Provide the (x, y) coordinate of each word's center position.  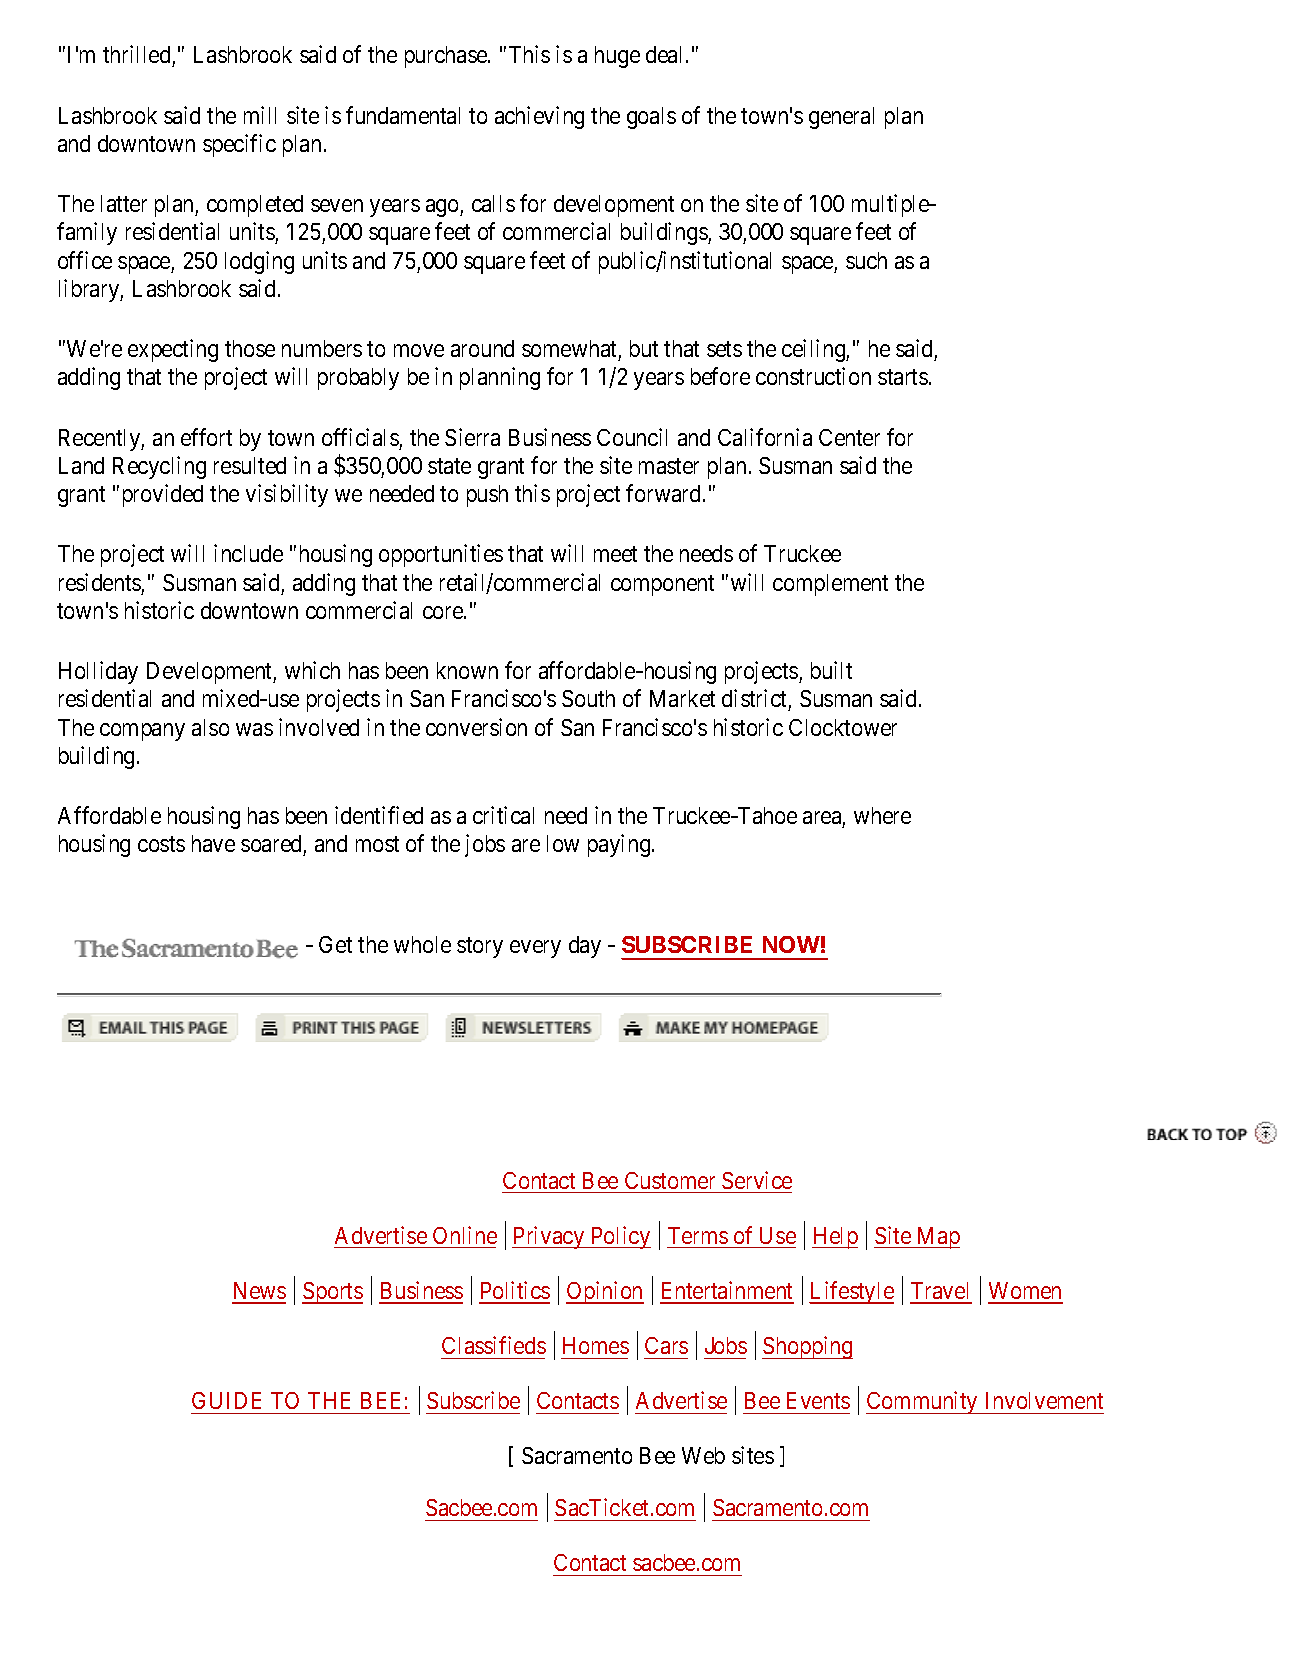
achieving (539, 117)
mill (260, 115)
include (248, 553)
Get (335, 944)
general (841, 118)
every (535, 949)
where (882, 815)
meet (615, 554)
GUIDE (226, 1400)
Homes (596, 1345)
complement (830, 585)
